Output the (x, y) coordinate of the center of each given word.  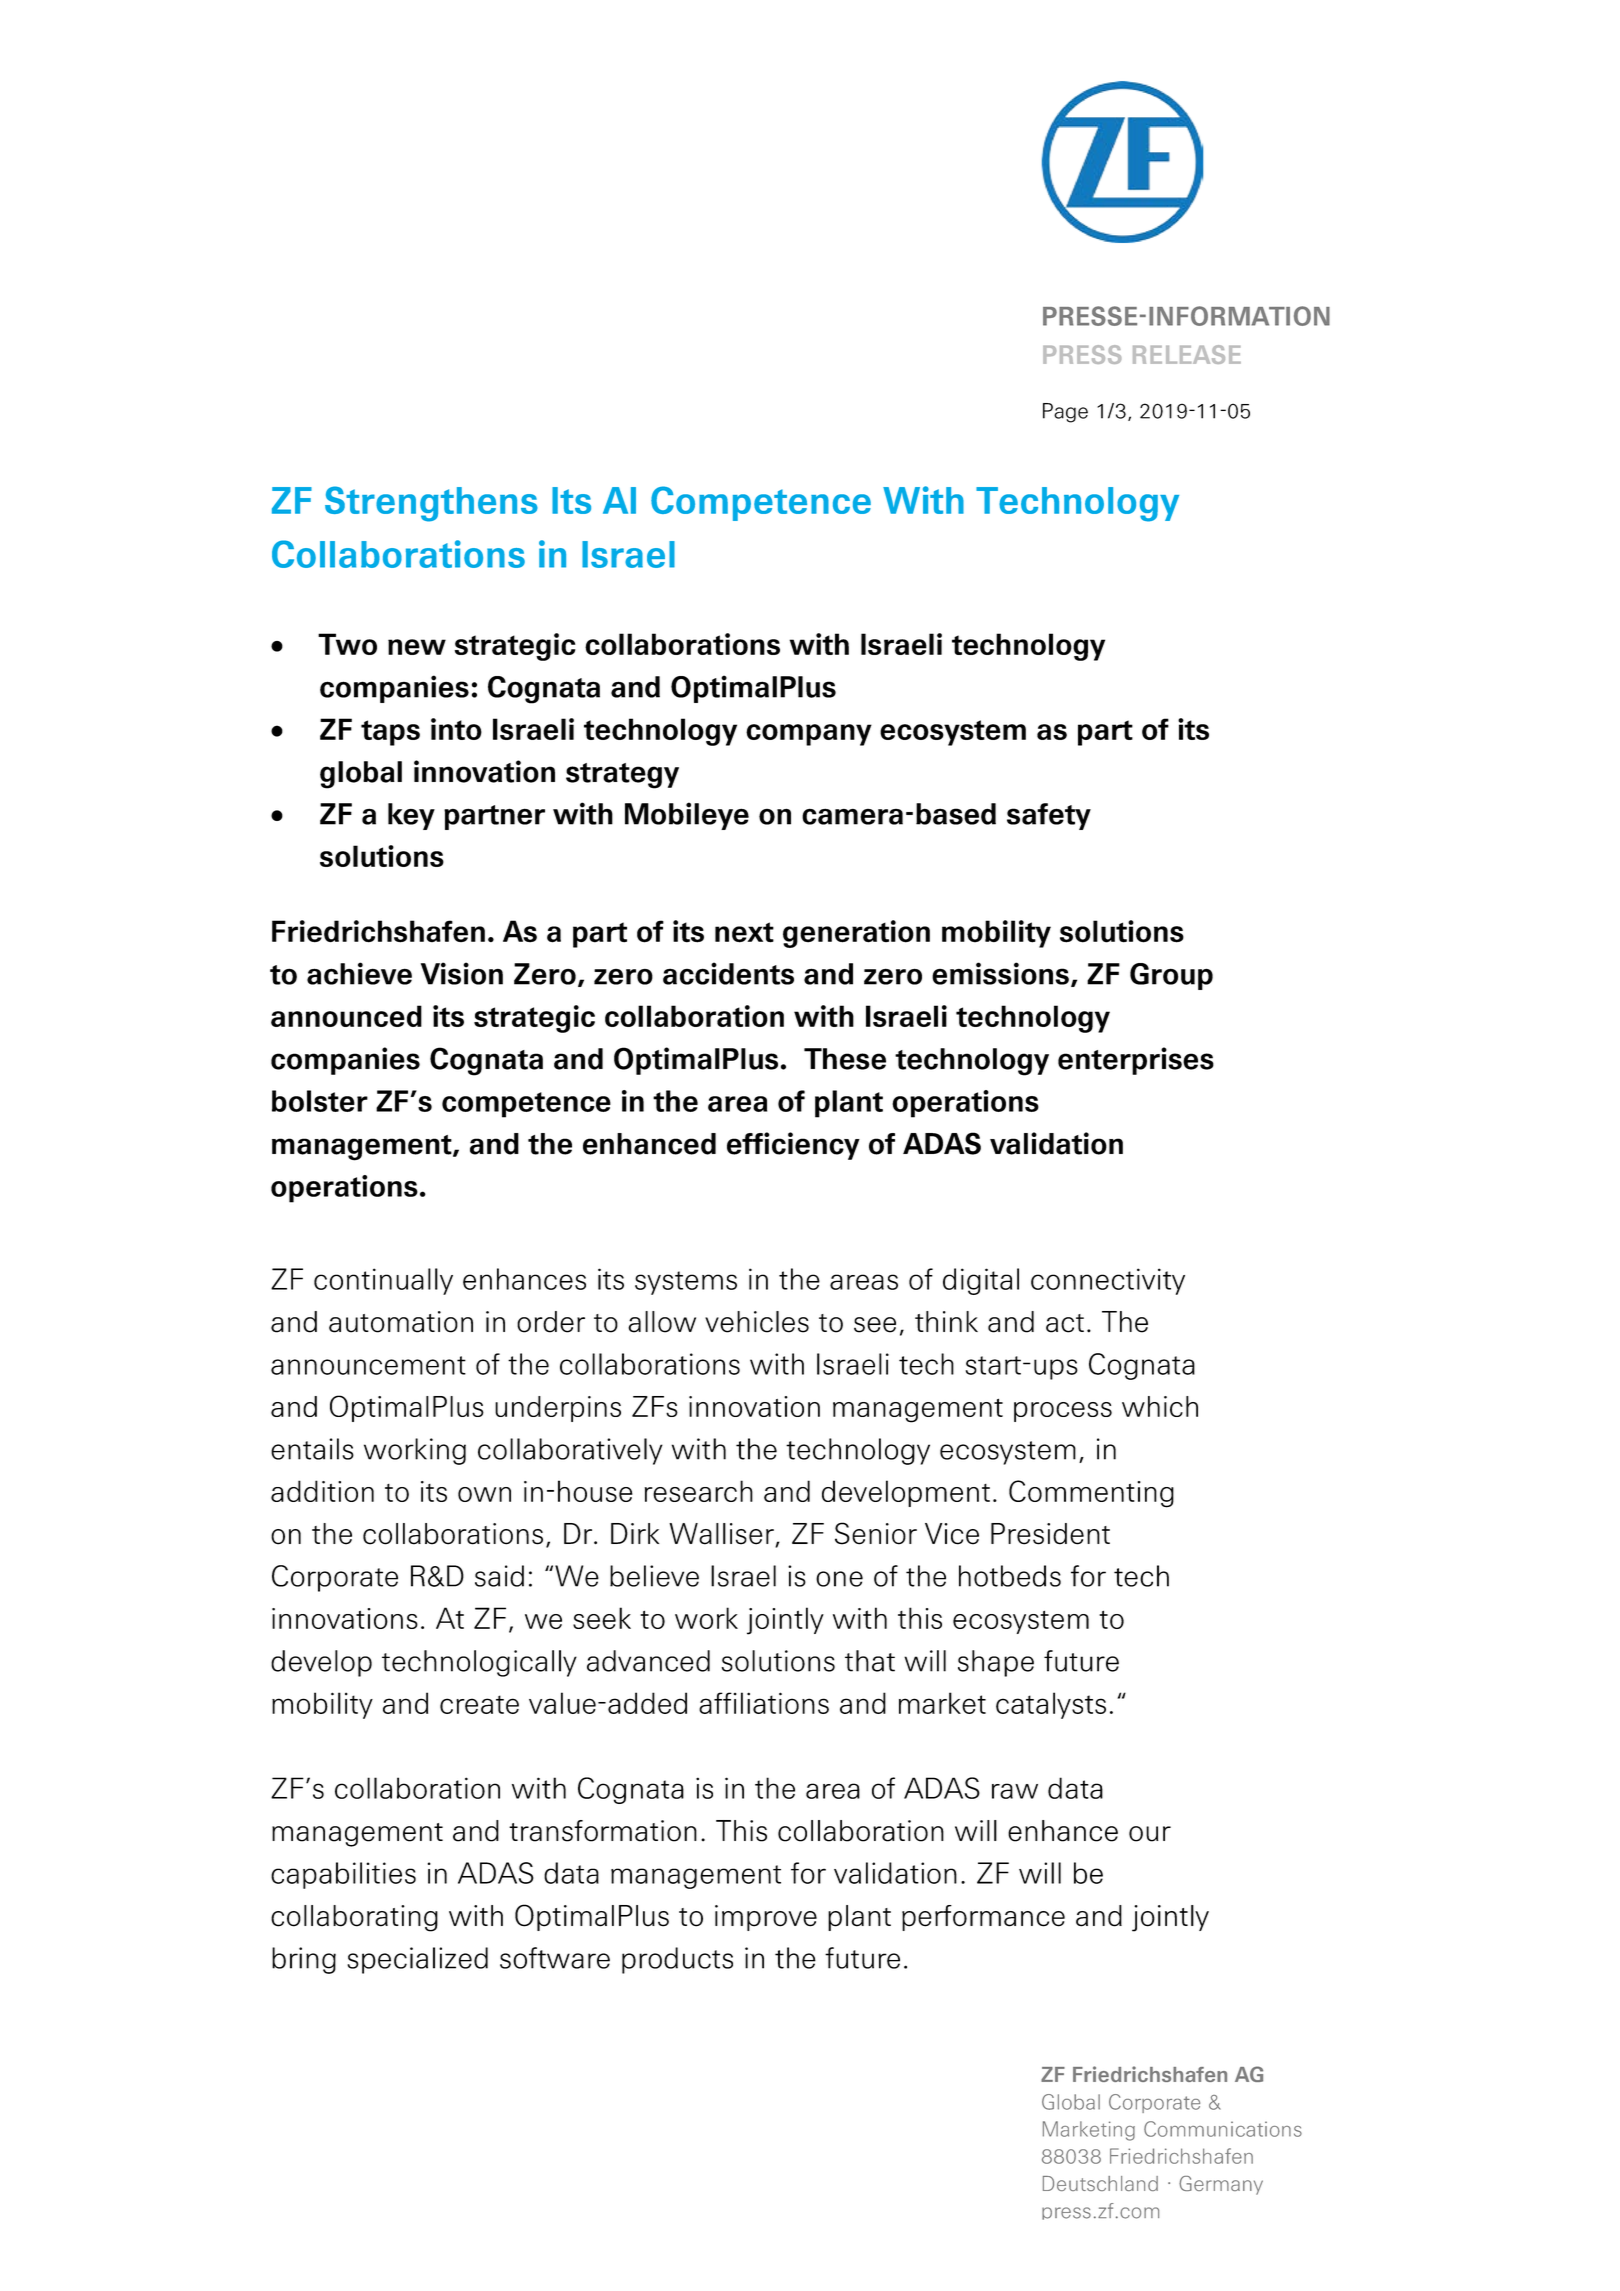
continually (383, 1281)
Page (1065, 413)
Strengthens (431, 504)
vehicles (757, 1322)
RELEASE (1187, 354)
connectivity (1108, 1281)
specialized (417, 1960)
